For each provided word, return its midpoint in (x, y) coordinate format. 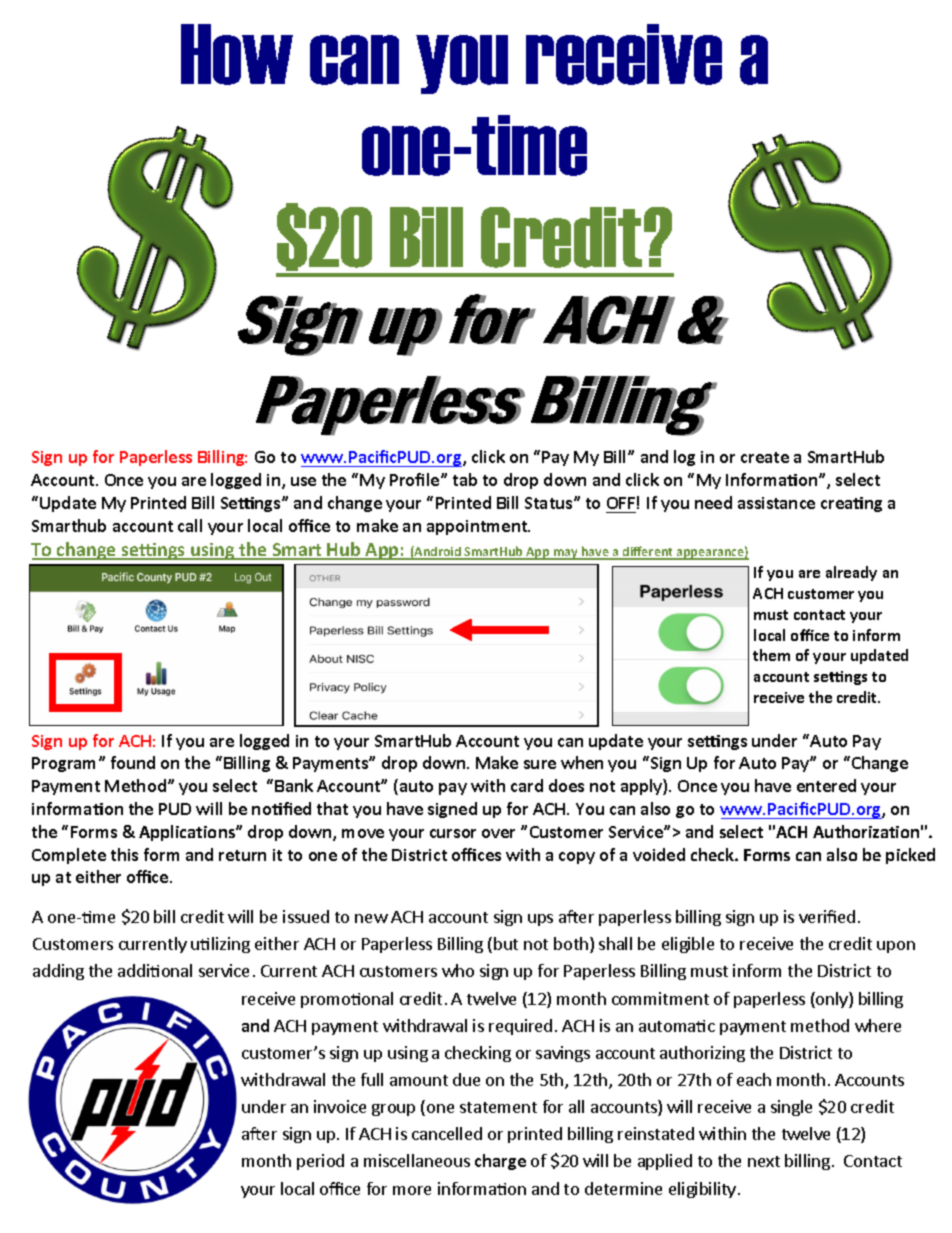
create (765, 457)
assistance (776, 503)
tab (465, 479)
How (237, 54)
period (320, 1162)
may (565, 554)
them (771, 655)
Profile (416, 479)
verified (827, 916)
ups (540, 920)
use (303, 481)
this (124, 854)
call (190, 525)
